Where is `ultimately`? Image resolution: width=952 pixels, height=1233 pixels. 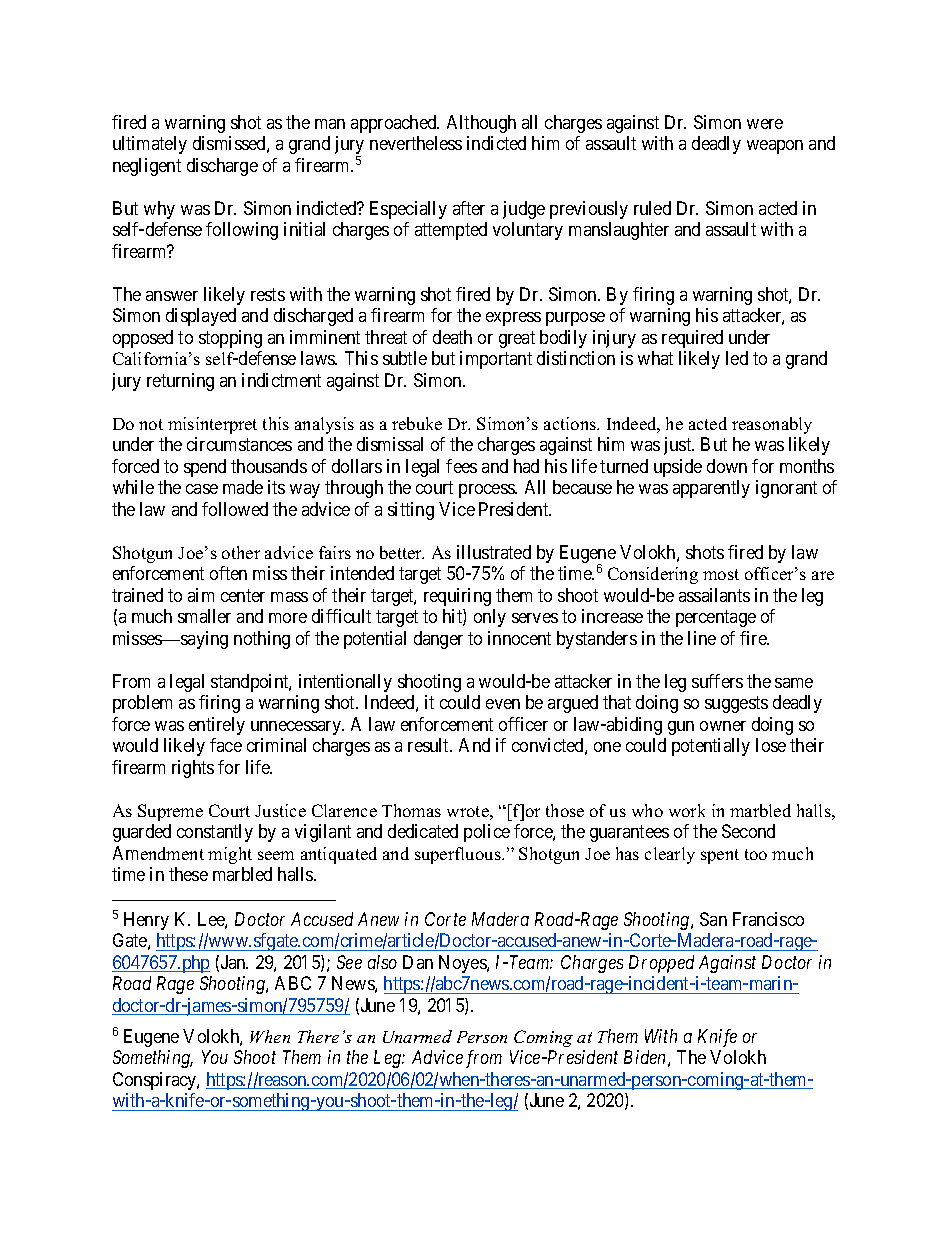 ultimately is located at coordinates (150, 145).
